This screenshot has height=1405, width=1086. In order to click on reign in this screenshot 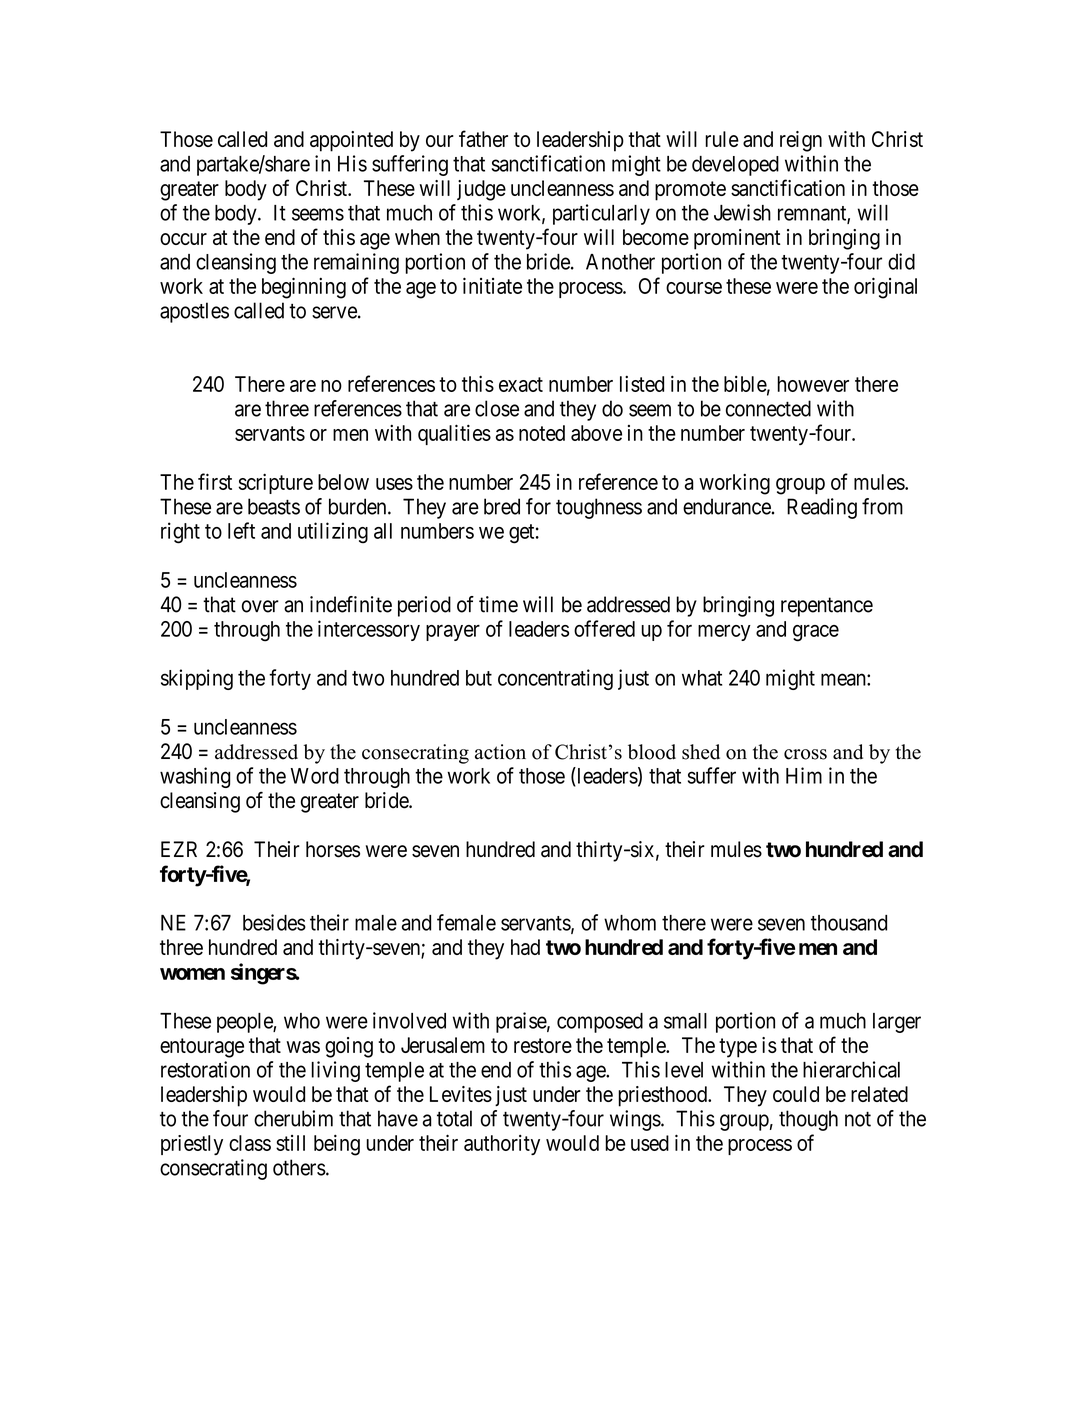, I will do `click(801, 141)`.
